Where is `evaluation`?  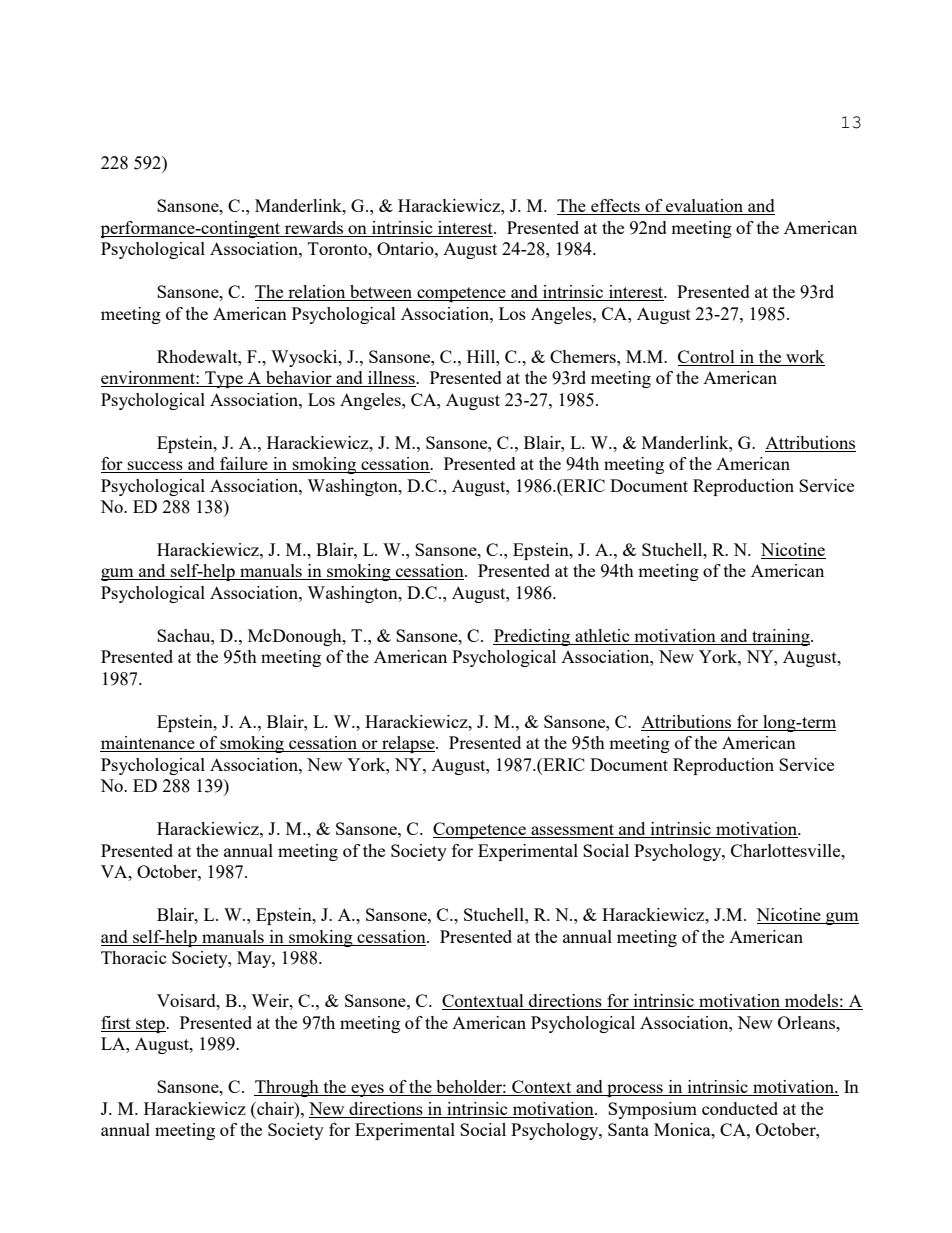
evaluation is located at coordinates (705, 207).
